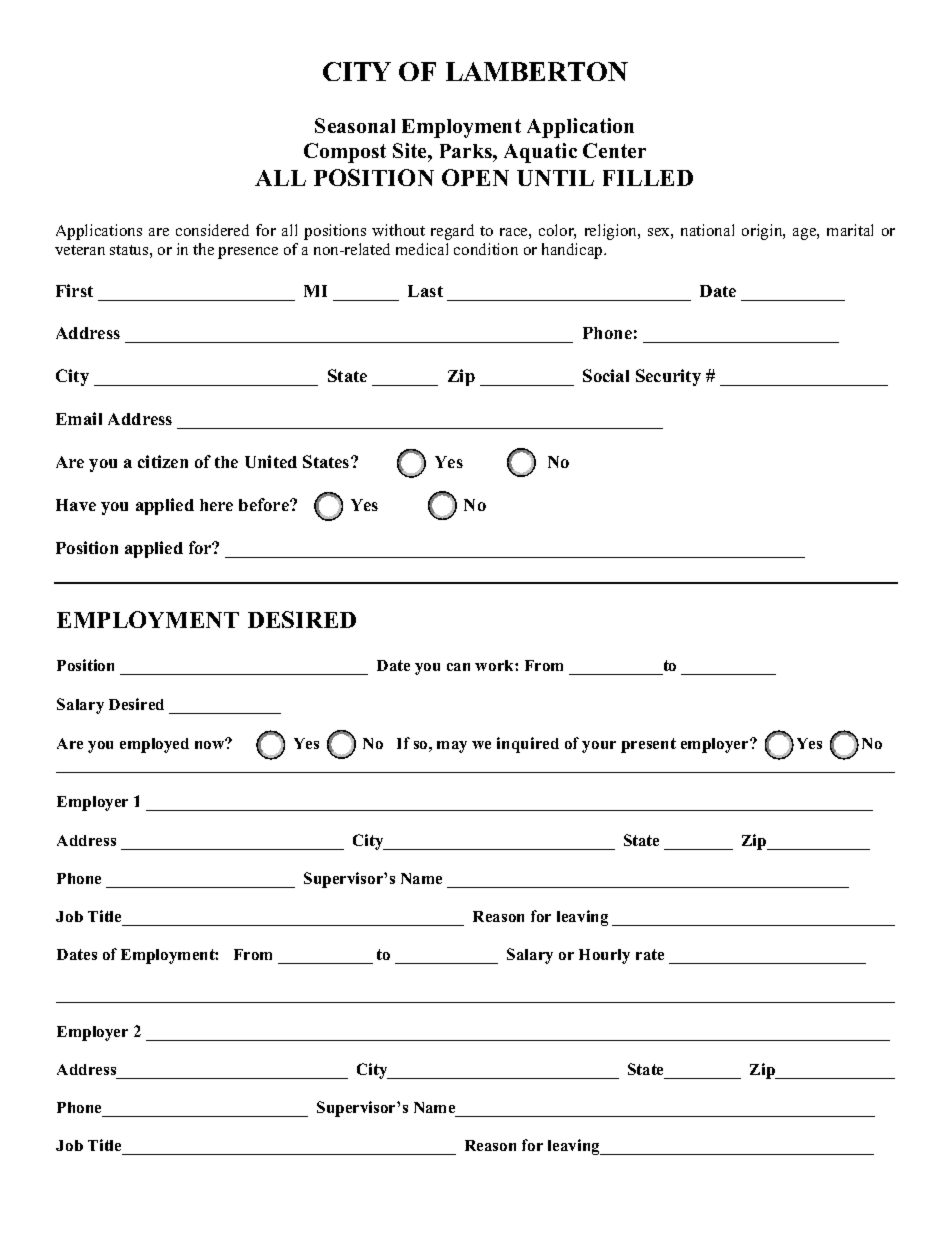 This screenshot has width=952, height=1233. What do you see at coordinates (154, 745) in the screenshot?
I see `employed` at bounding box center [154, 745].
